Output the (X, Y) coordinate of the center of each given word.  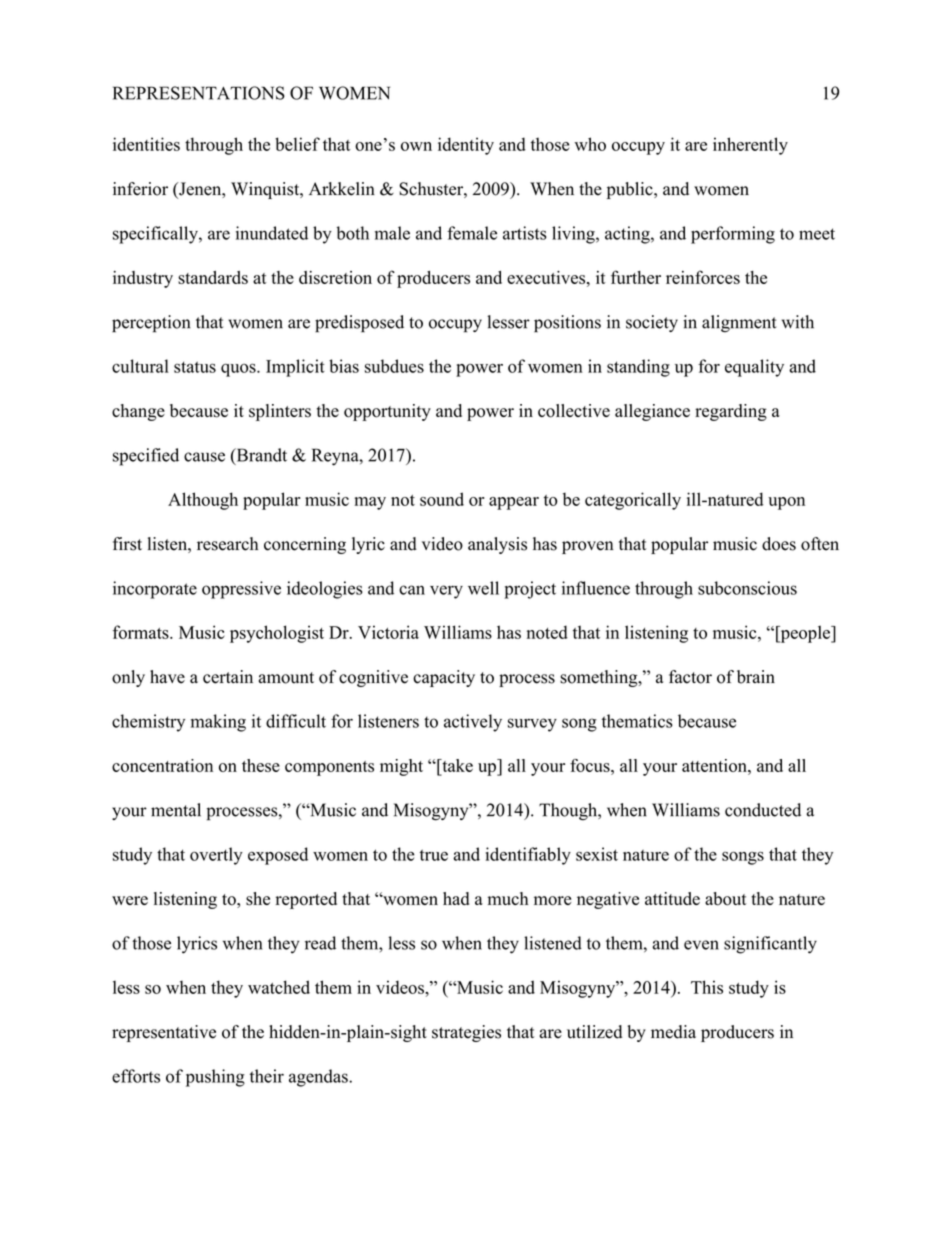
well (483, 588)
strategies (466, 1033)
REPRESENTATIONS (199, 93)
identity (466, 146)
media (673, 1032)
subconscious (747, 588)
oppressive (241, 590)
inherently (750, 146)
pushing (215, 1078)
